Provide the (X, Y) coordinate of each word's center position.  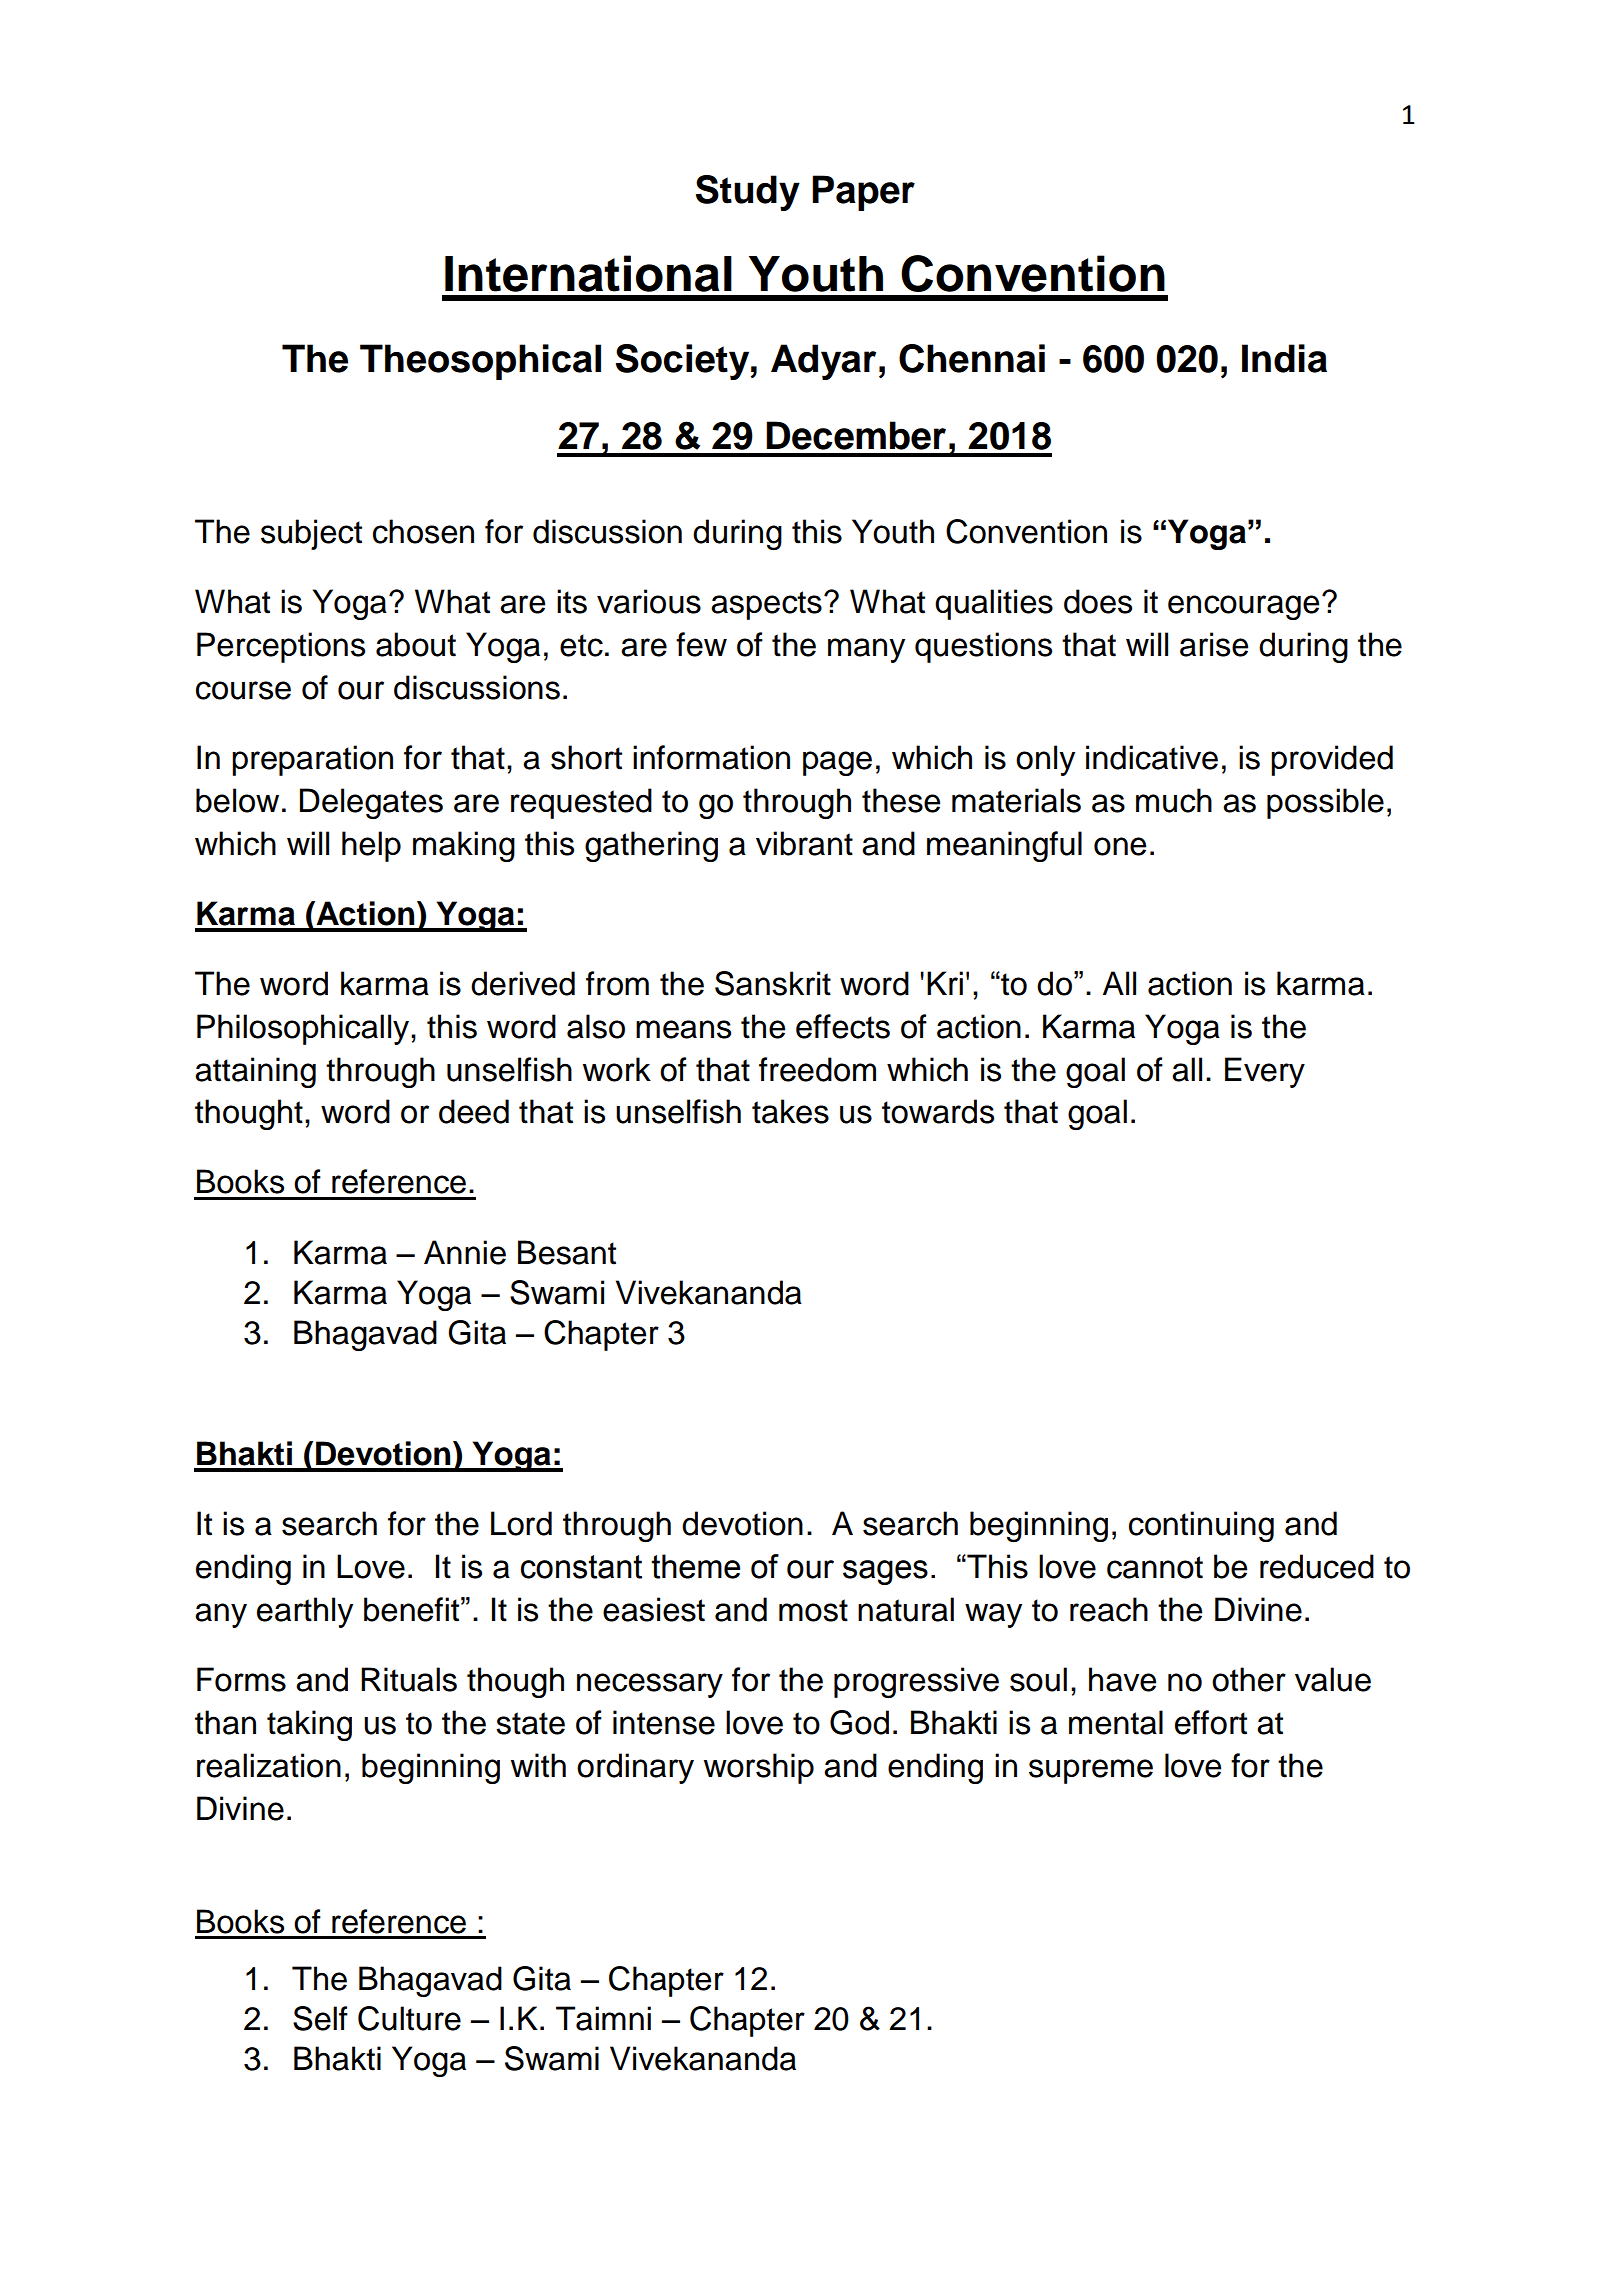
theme (695, 1566)
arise (1214, 644)
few (701, 644)
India (1284, 358)
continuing (1201, 1526)
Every (1265, 1072)
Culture (409, 2018)
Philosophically (304, 1029)
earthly (305, 1612)
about (416, 644)
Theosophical (480, 362)
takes (790, 1111)
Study (748, 193)
